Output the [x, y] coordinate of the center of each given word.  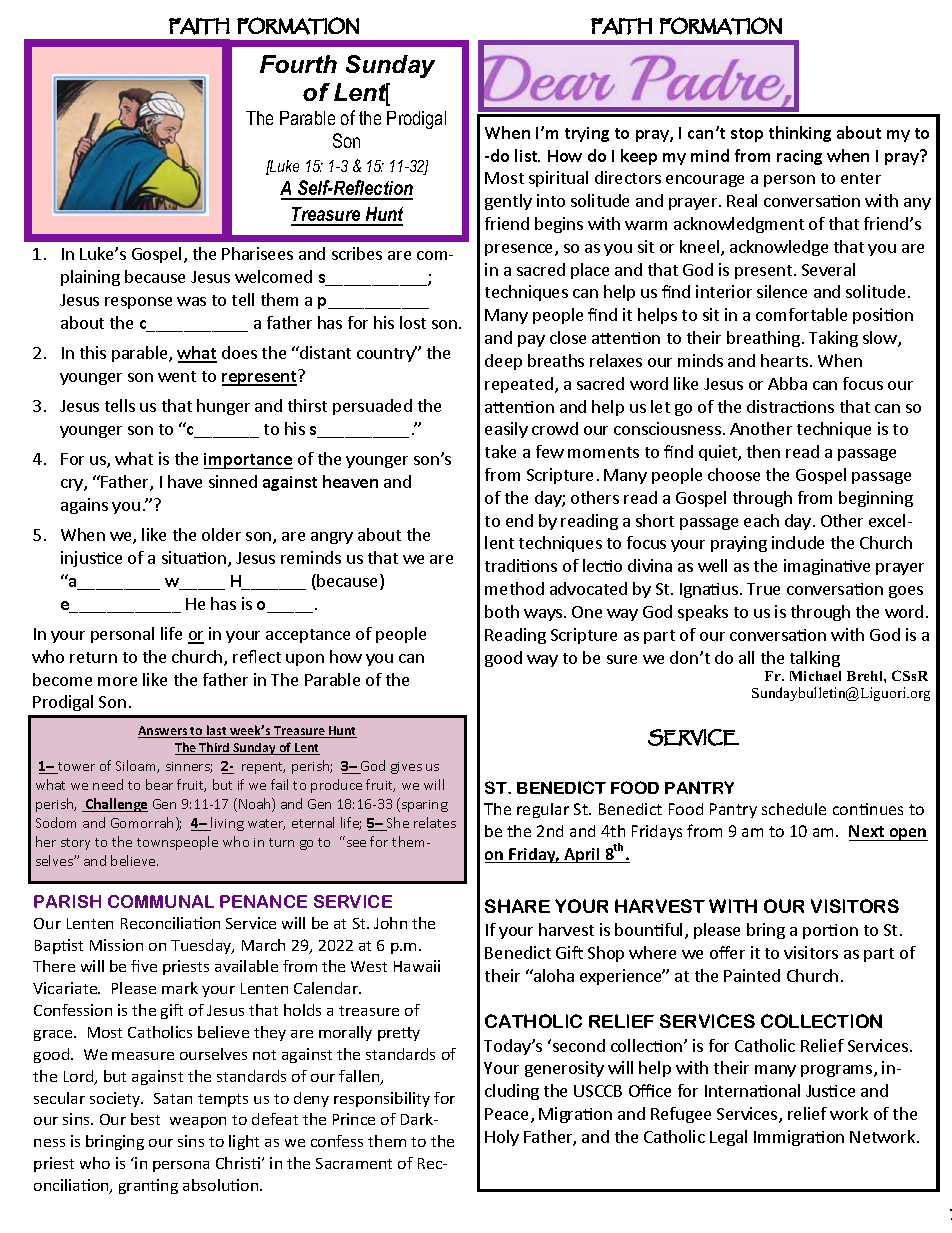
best [145, 1119]
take [500, 451]
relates [435, 822]
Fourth [298, 64]
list [527, 155]
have [185, 481]
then [763, 451]
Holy [502, 1138]
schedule [794, 809]
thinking [800, 134]
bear [159, 784]
